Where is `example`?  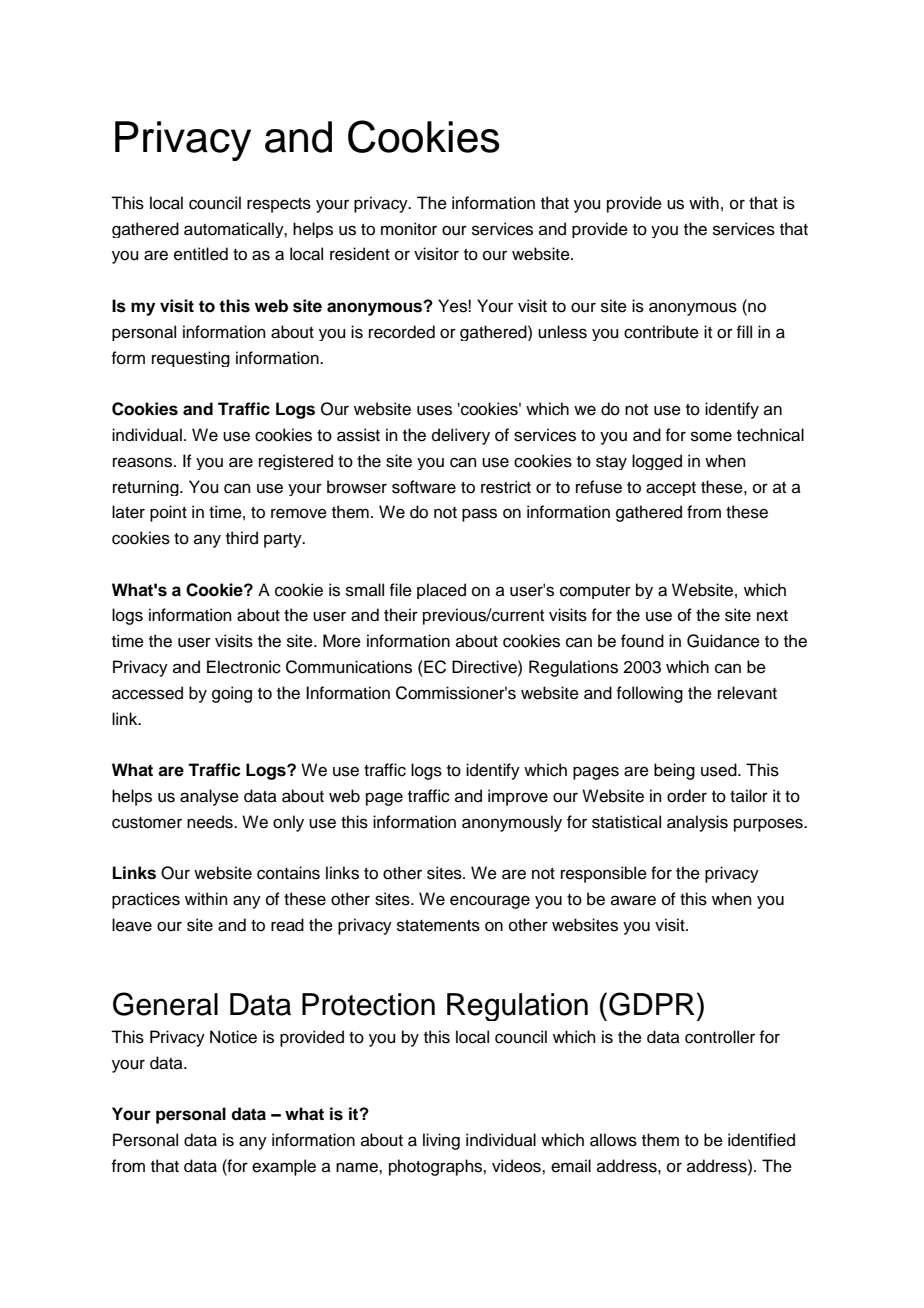 example is located at coordinates (284, 1167).
